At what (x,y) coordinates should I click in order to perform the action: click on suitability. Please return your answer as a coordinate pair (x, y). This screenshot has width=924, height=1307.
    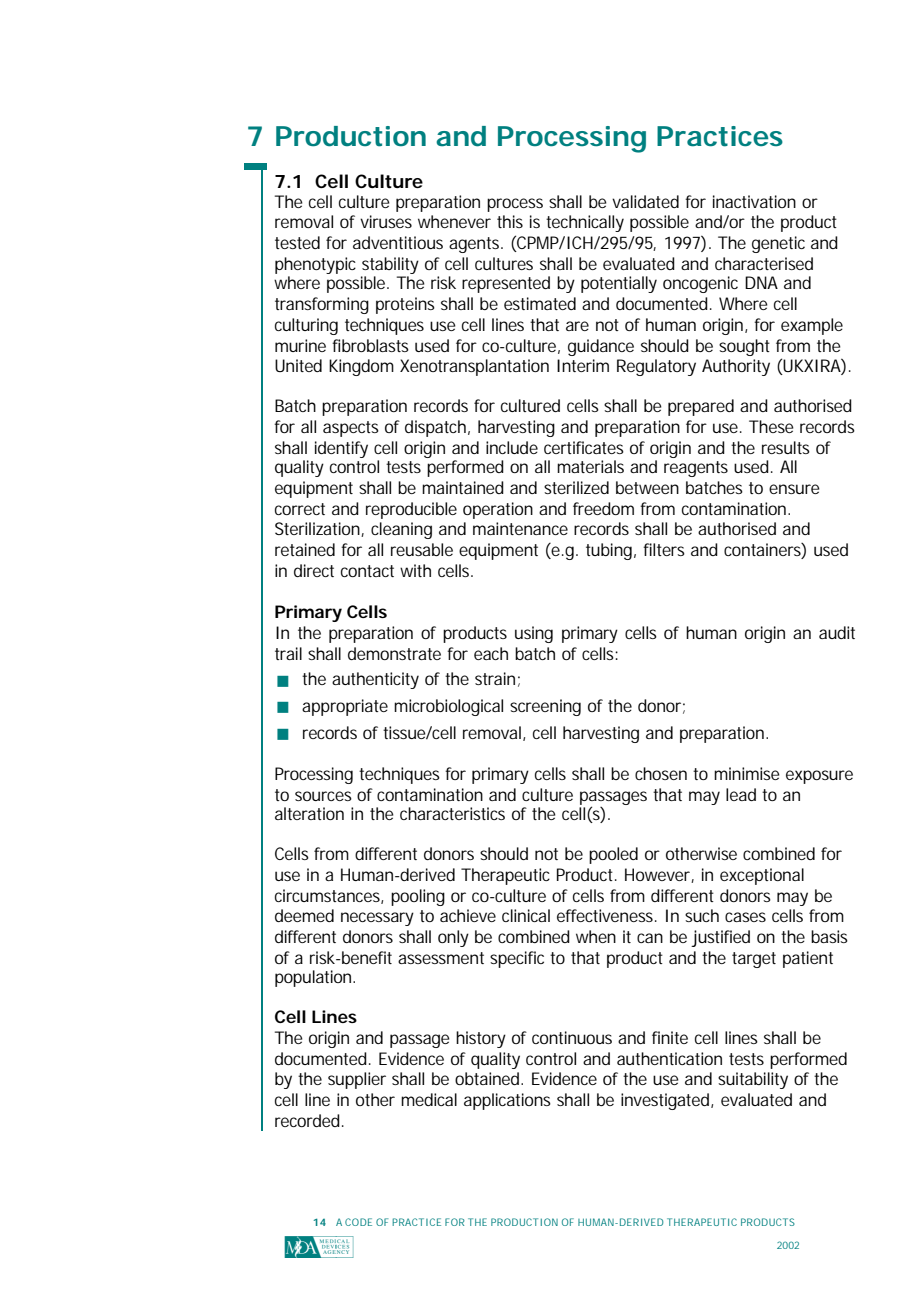
    Looking at the image, I should click on (753, 1080).
